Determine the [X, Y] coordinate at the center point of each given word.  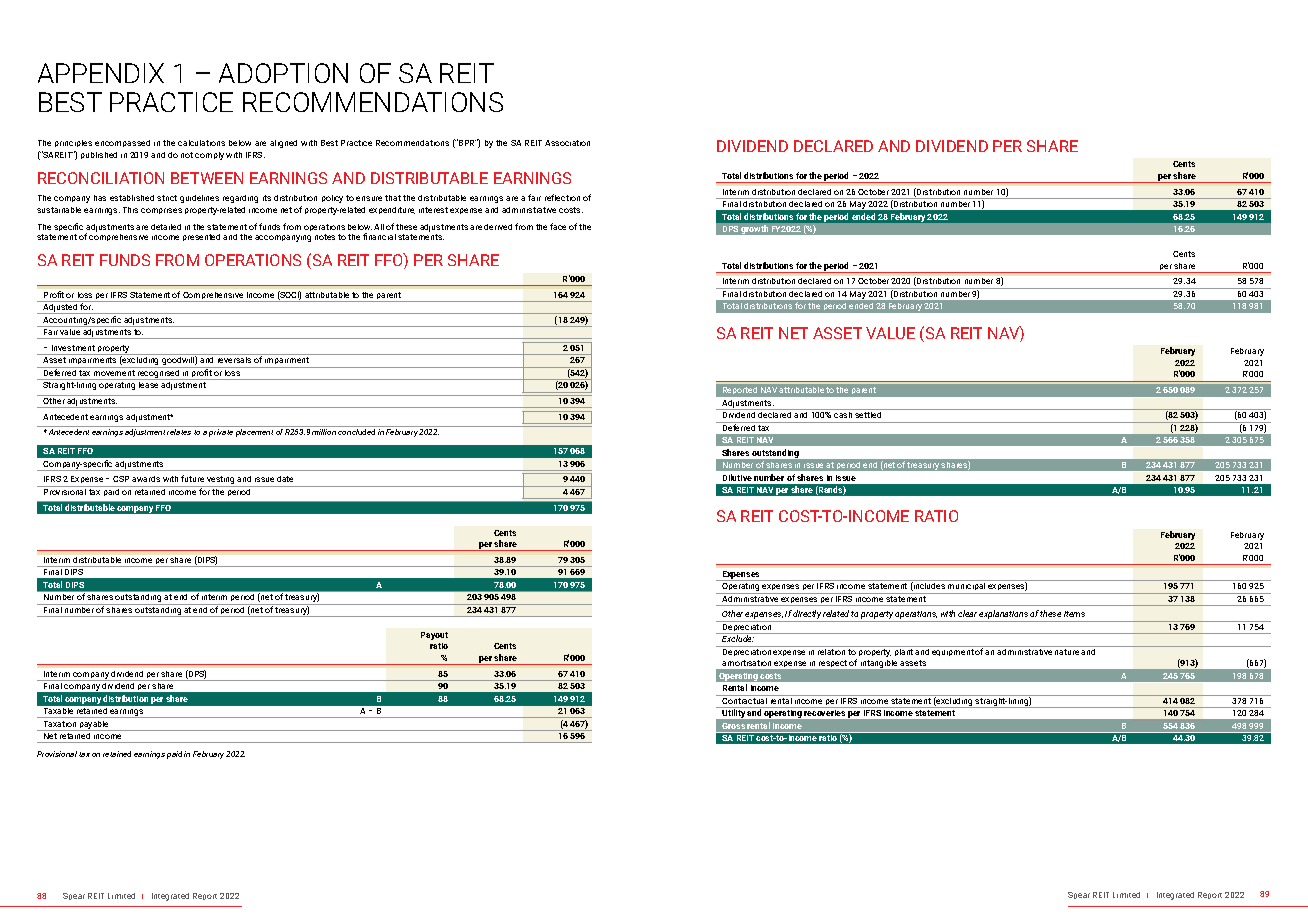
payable [95, 726]
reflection [562, 197]
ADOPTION [283, 73]
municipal [966, 588]
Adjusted [60, 309]
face [558, 226]
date [285, 479]
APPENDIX [101, 73]
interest [433, 210]
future [192, 478]
